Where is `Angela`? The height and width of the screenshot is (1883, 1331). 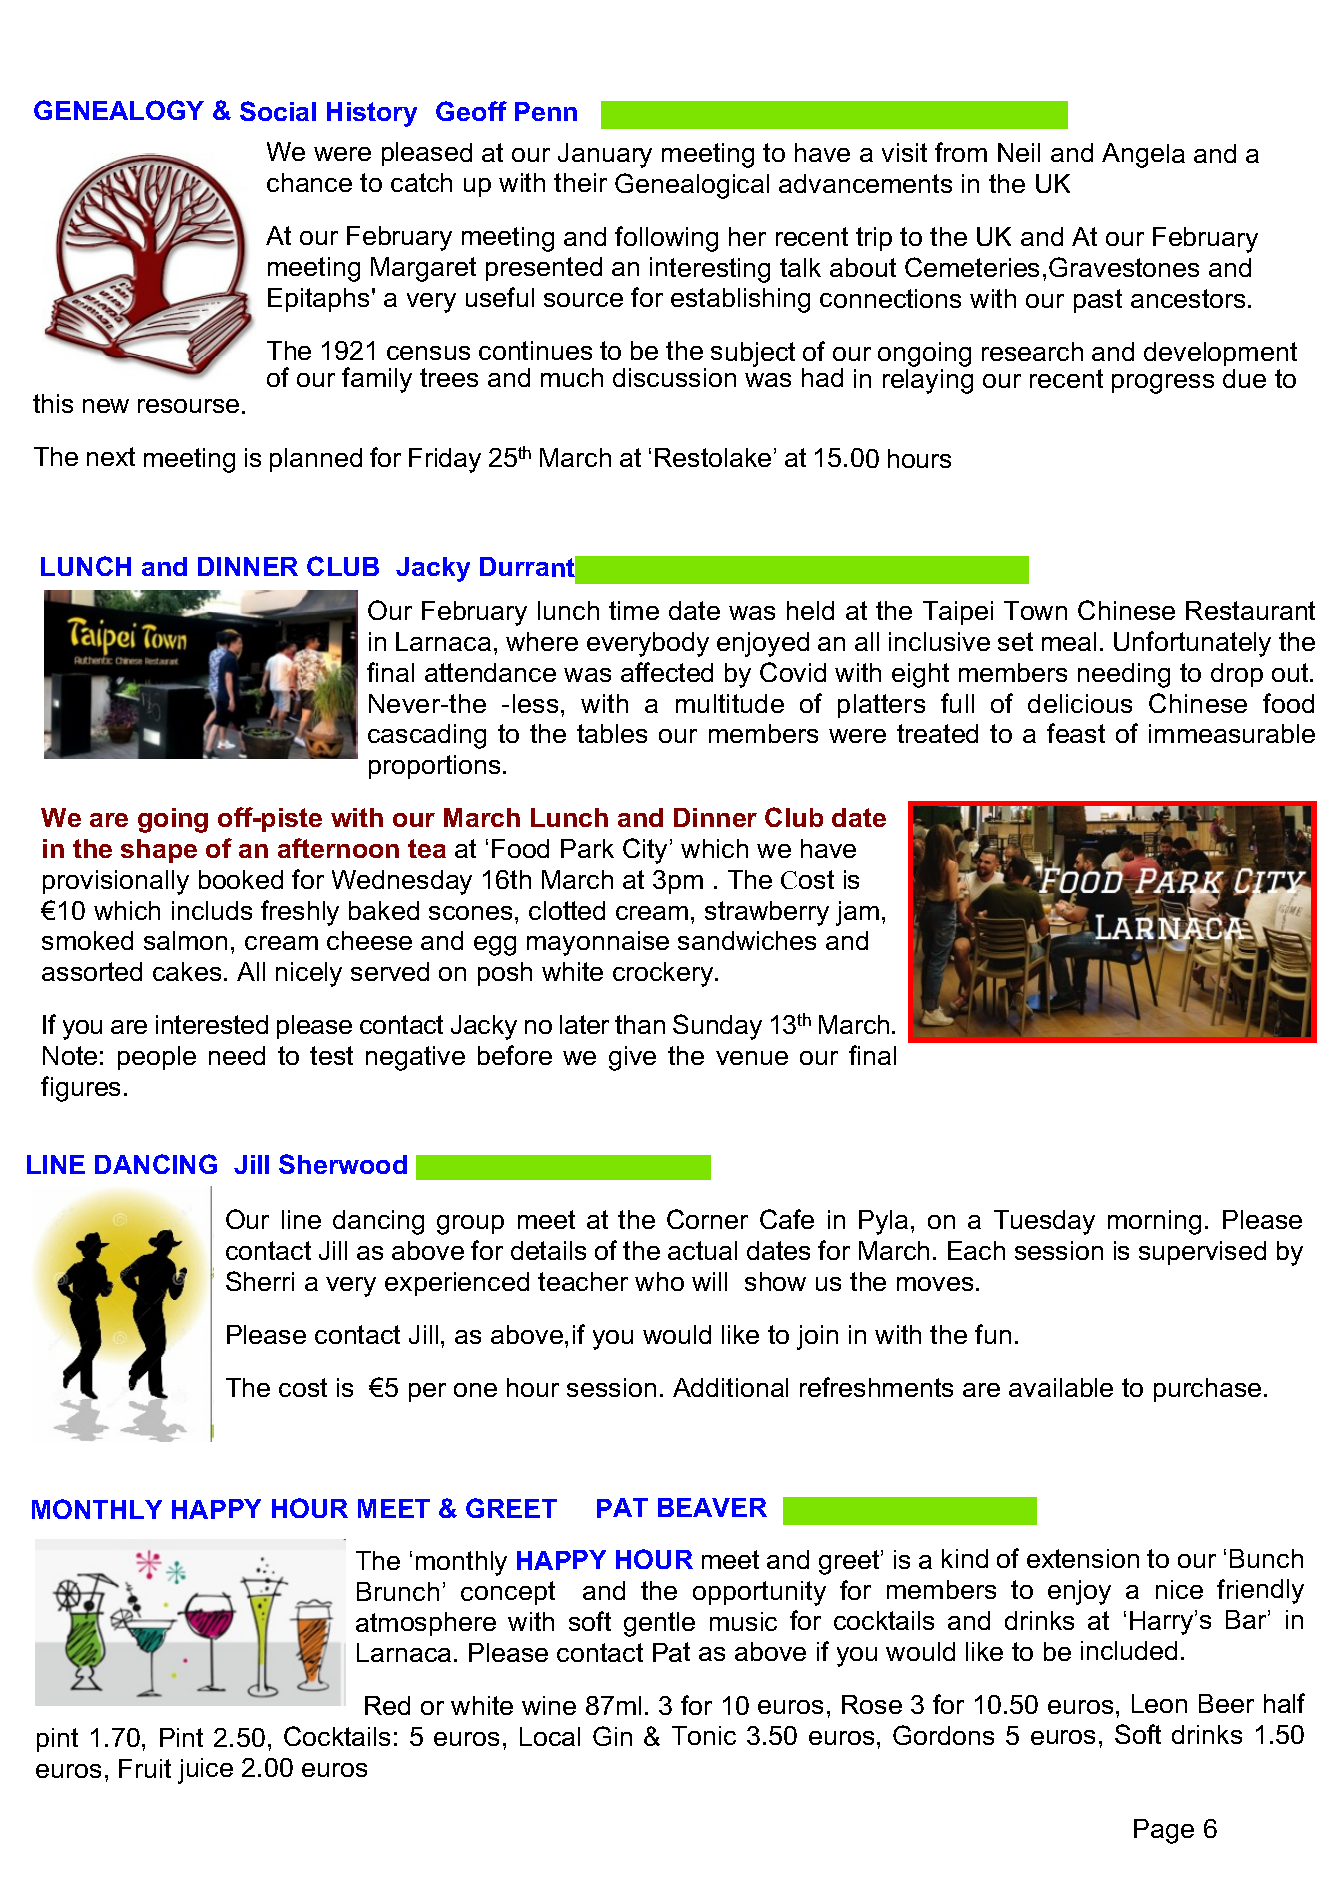 Angela is located at coordinates (1143, 155).
